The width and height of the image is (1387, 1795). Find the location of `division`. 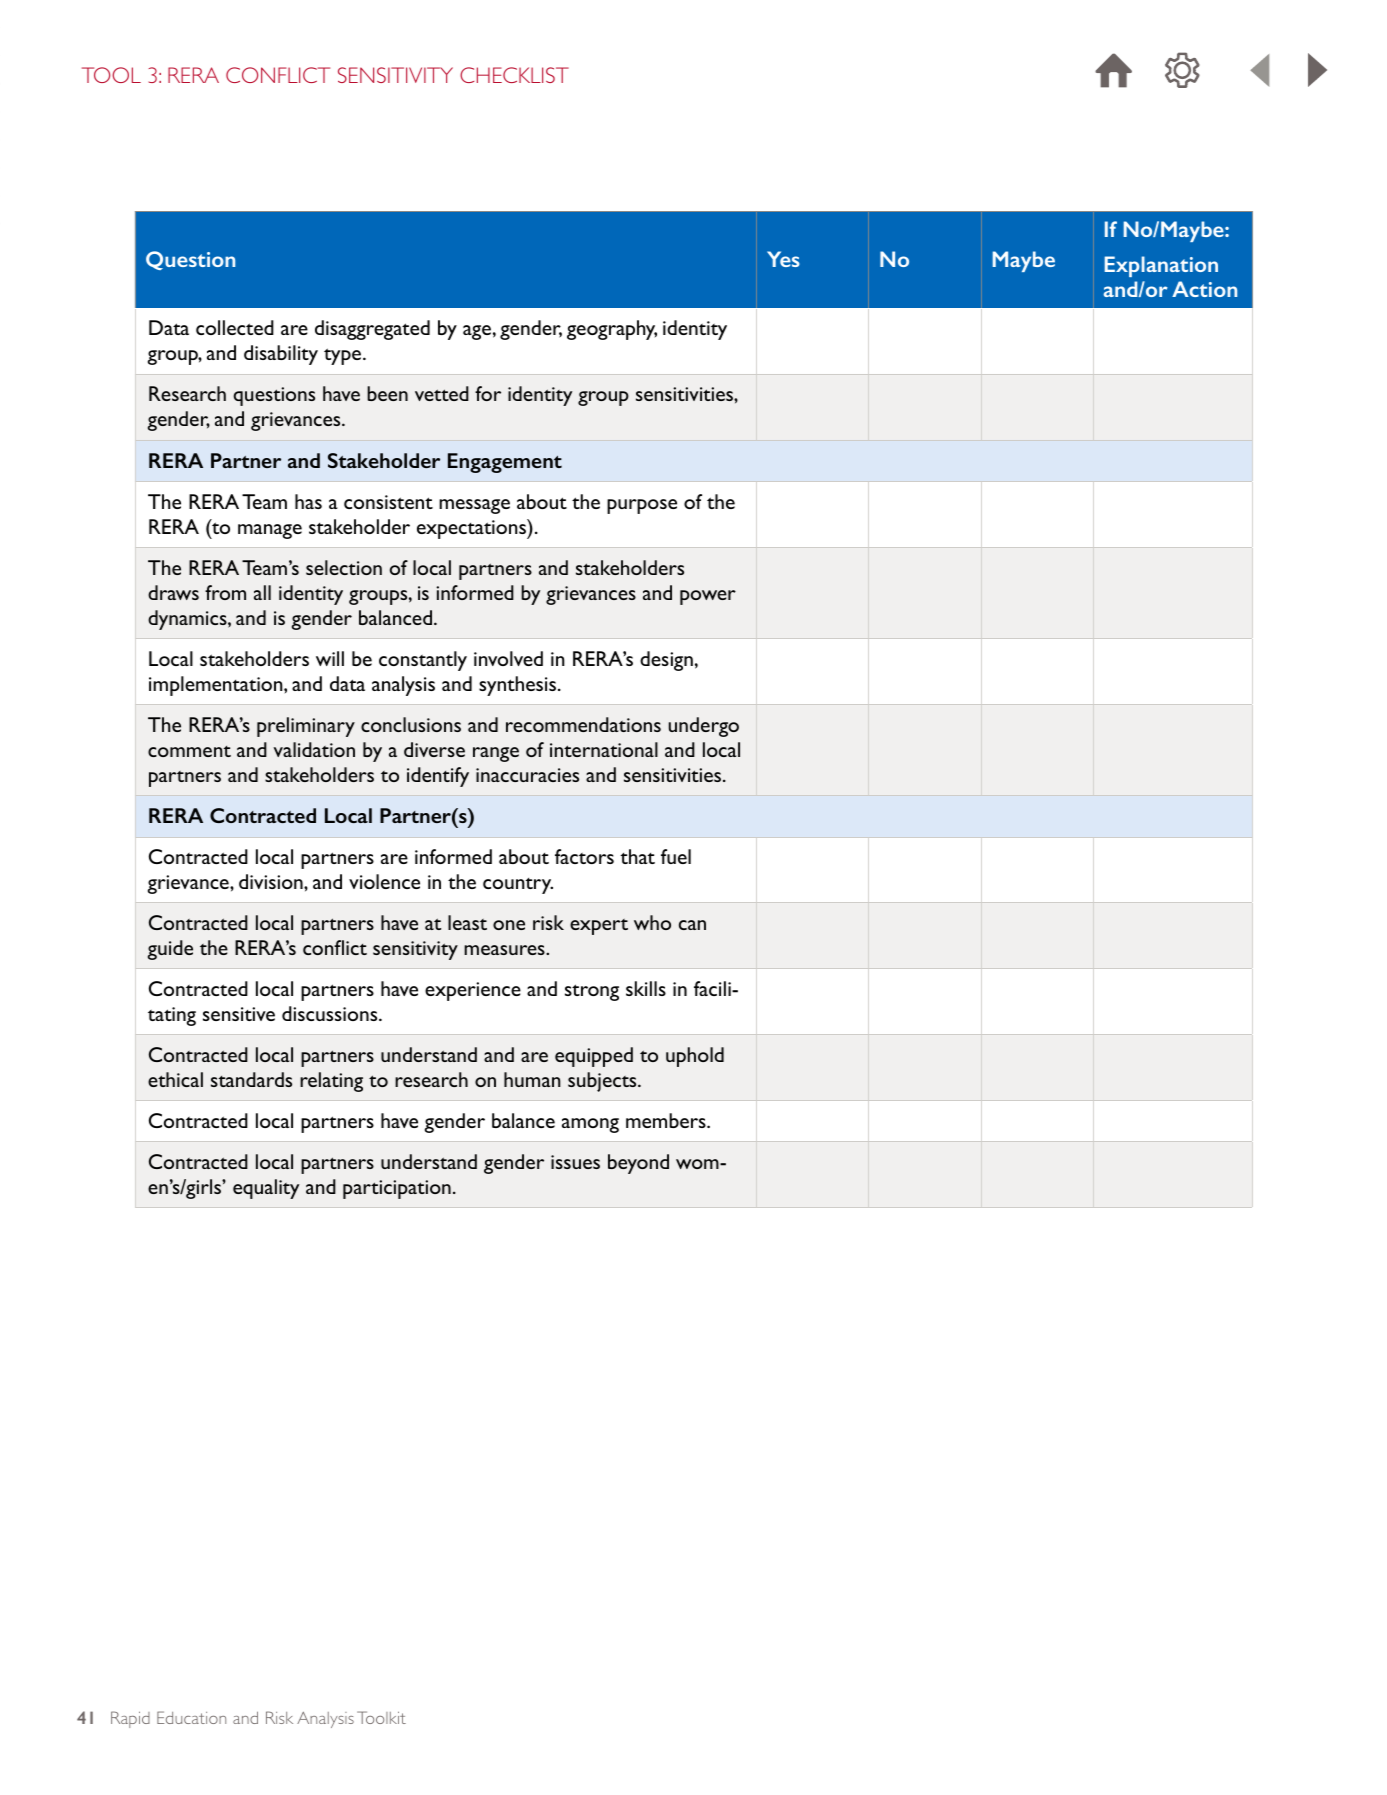

division is located at coordinates (272, 881).
